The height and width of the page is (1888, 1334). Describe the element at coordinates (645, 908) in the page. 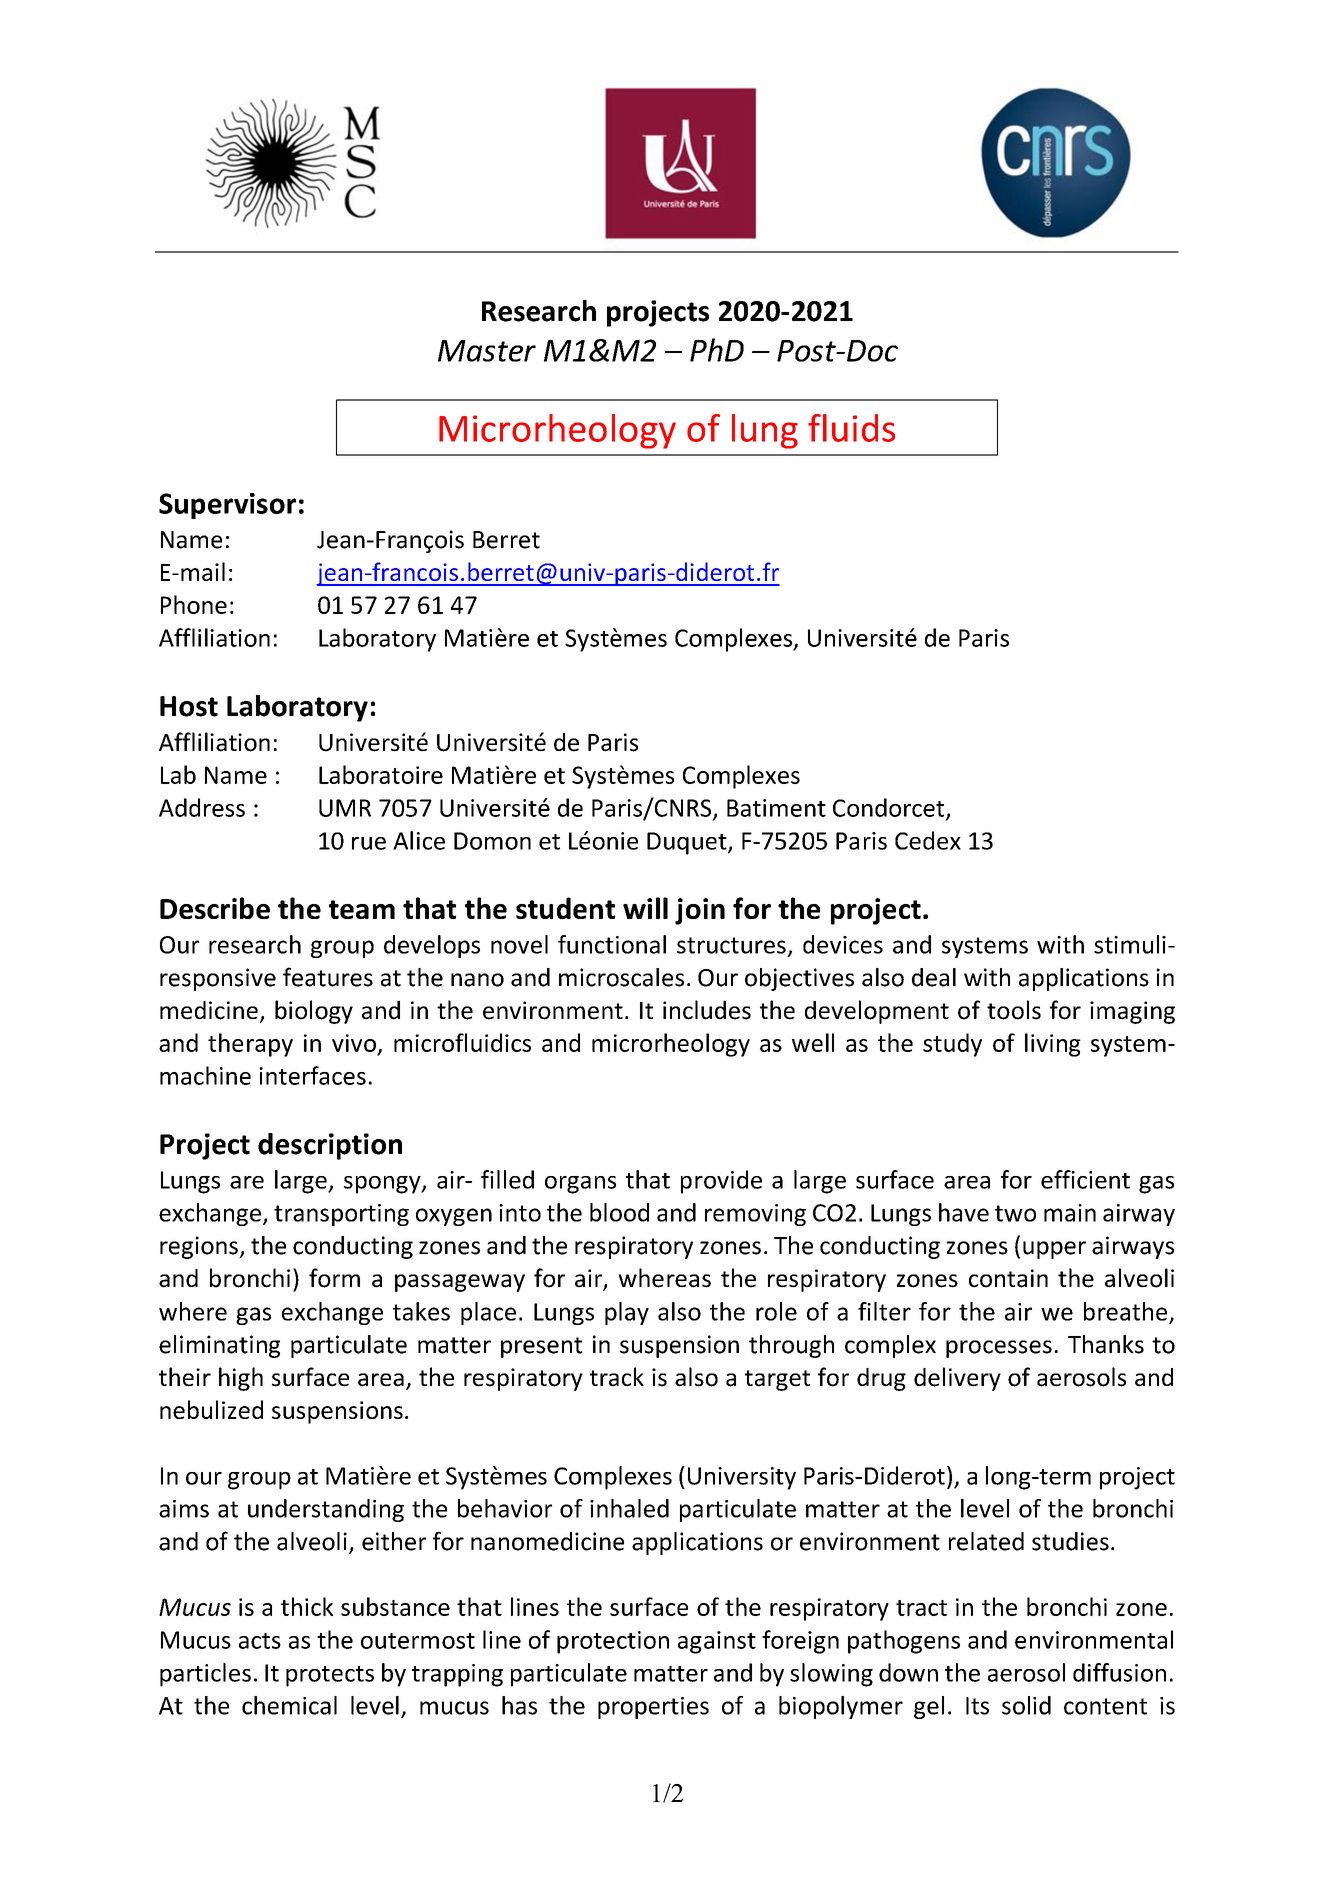

I see `will` at that location.
